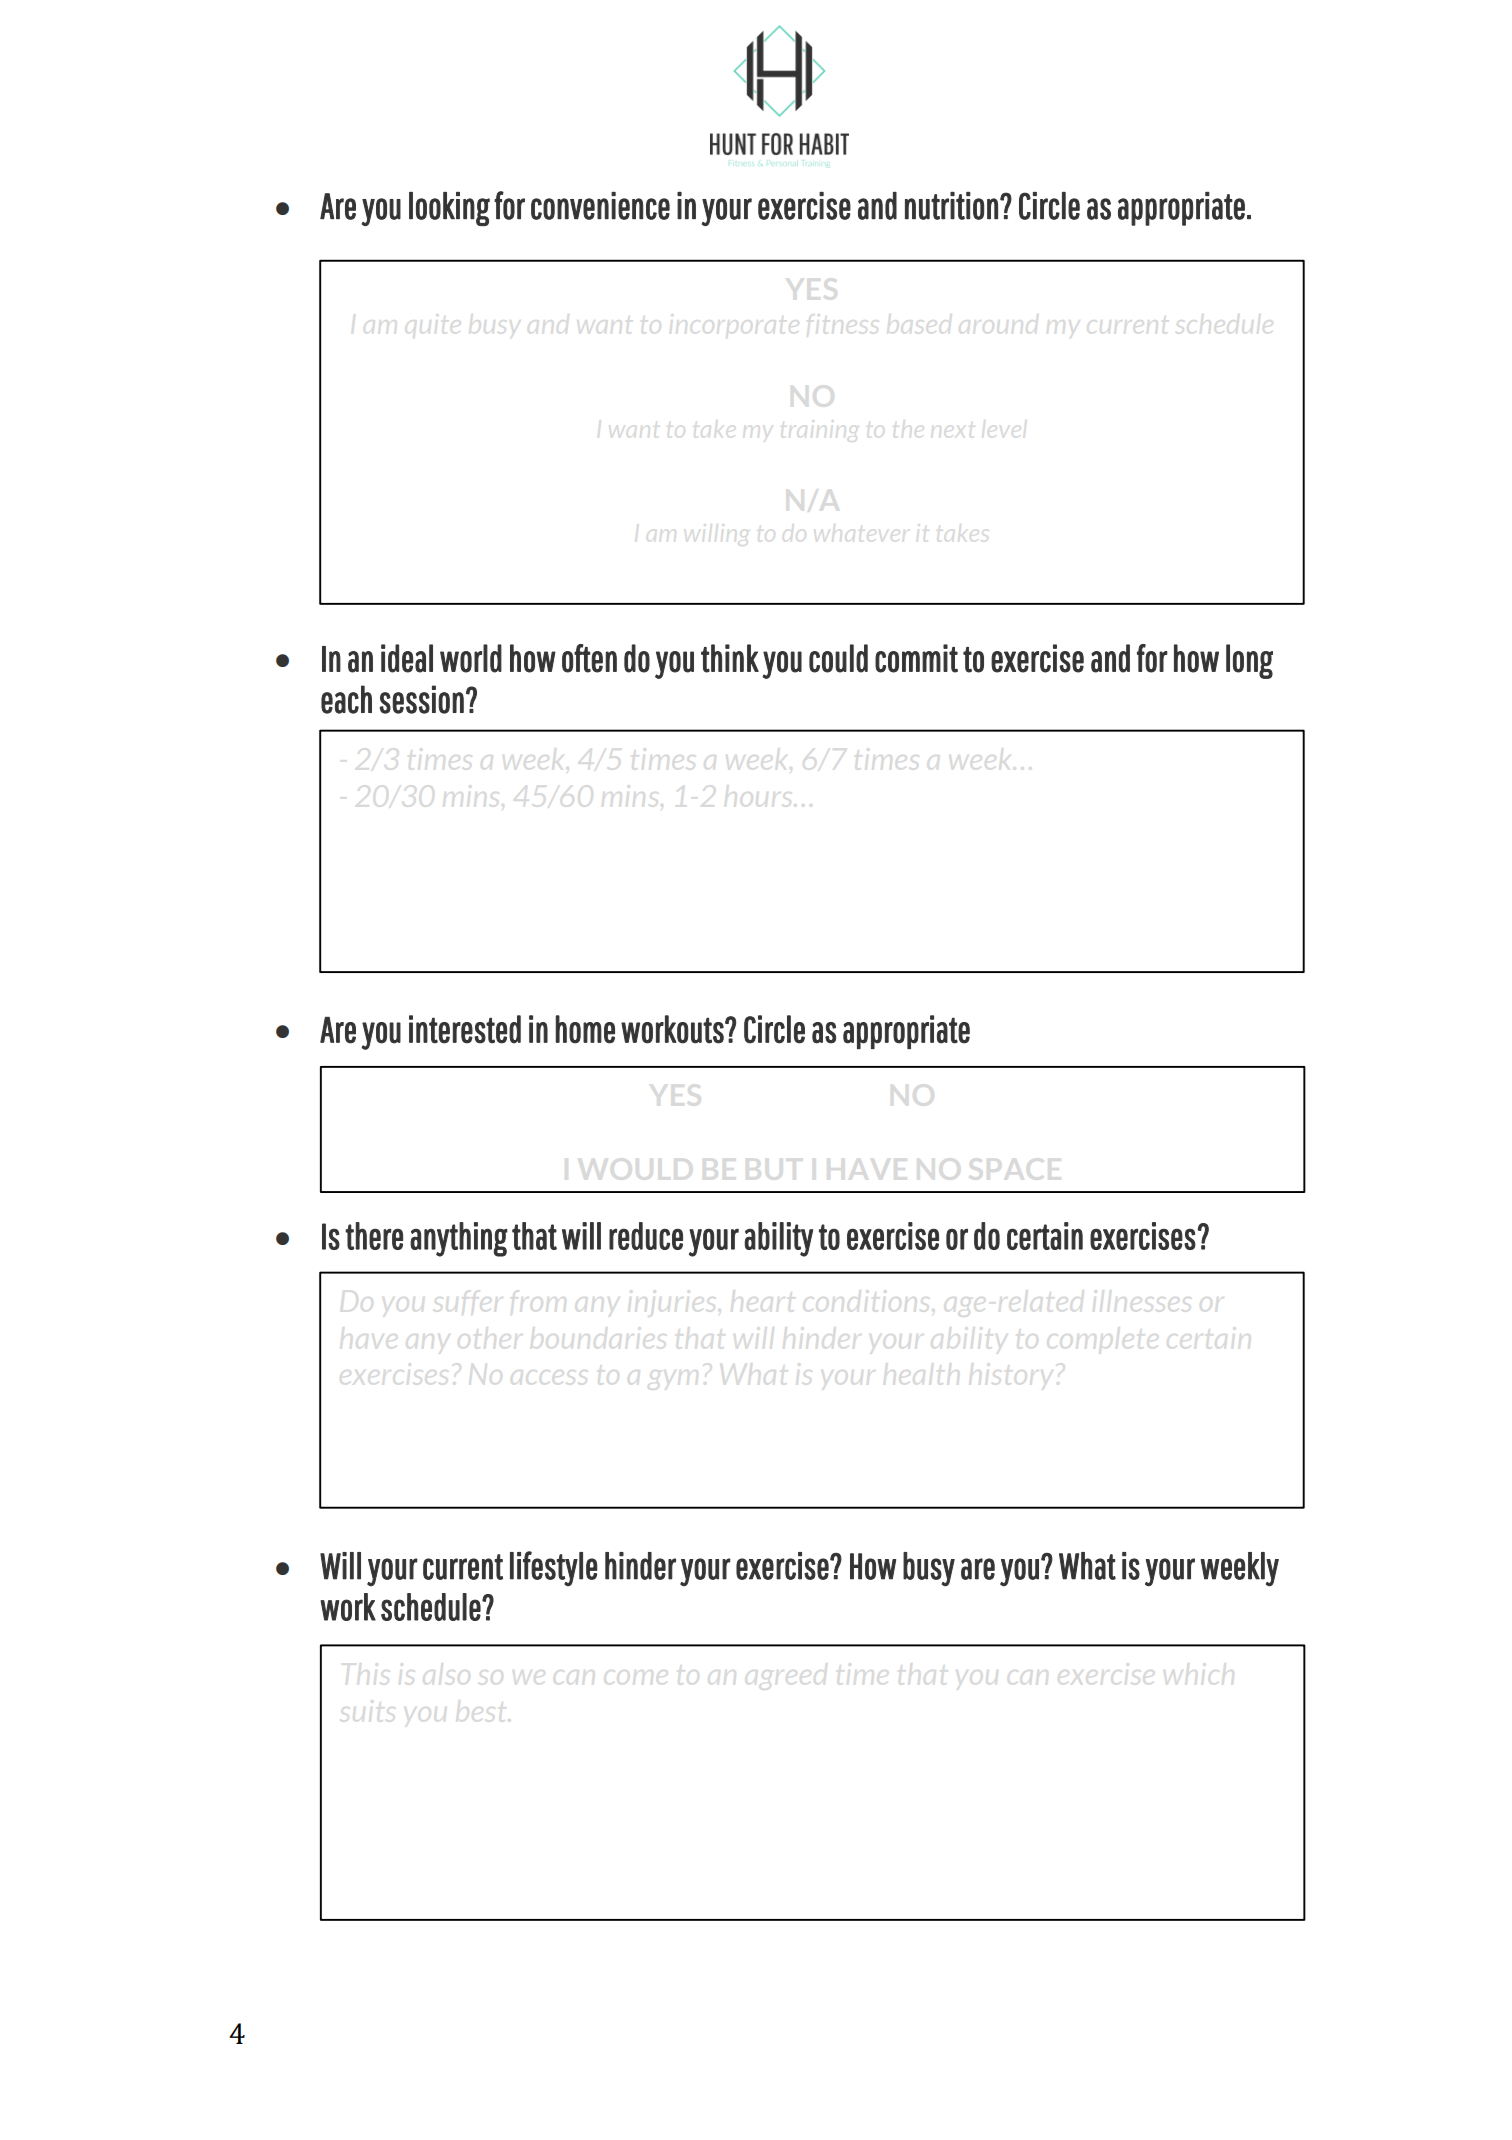  I want to click on nutrition, so click(951, 206).
